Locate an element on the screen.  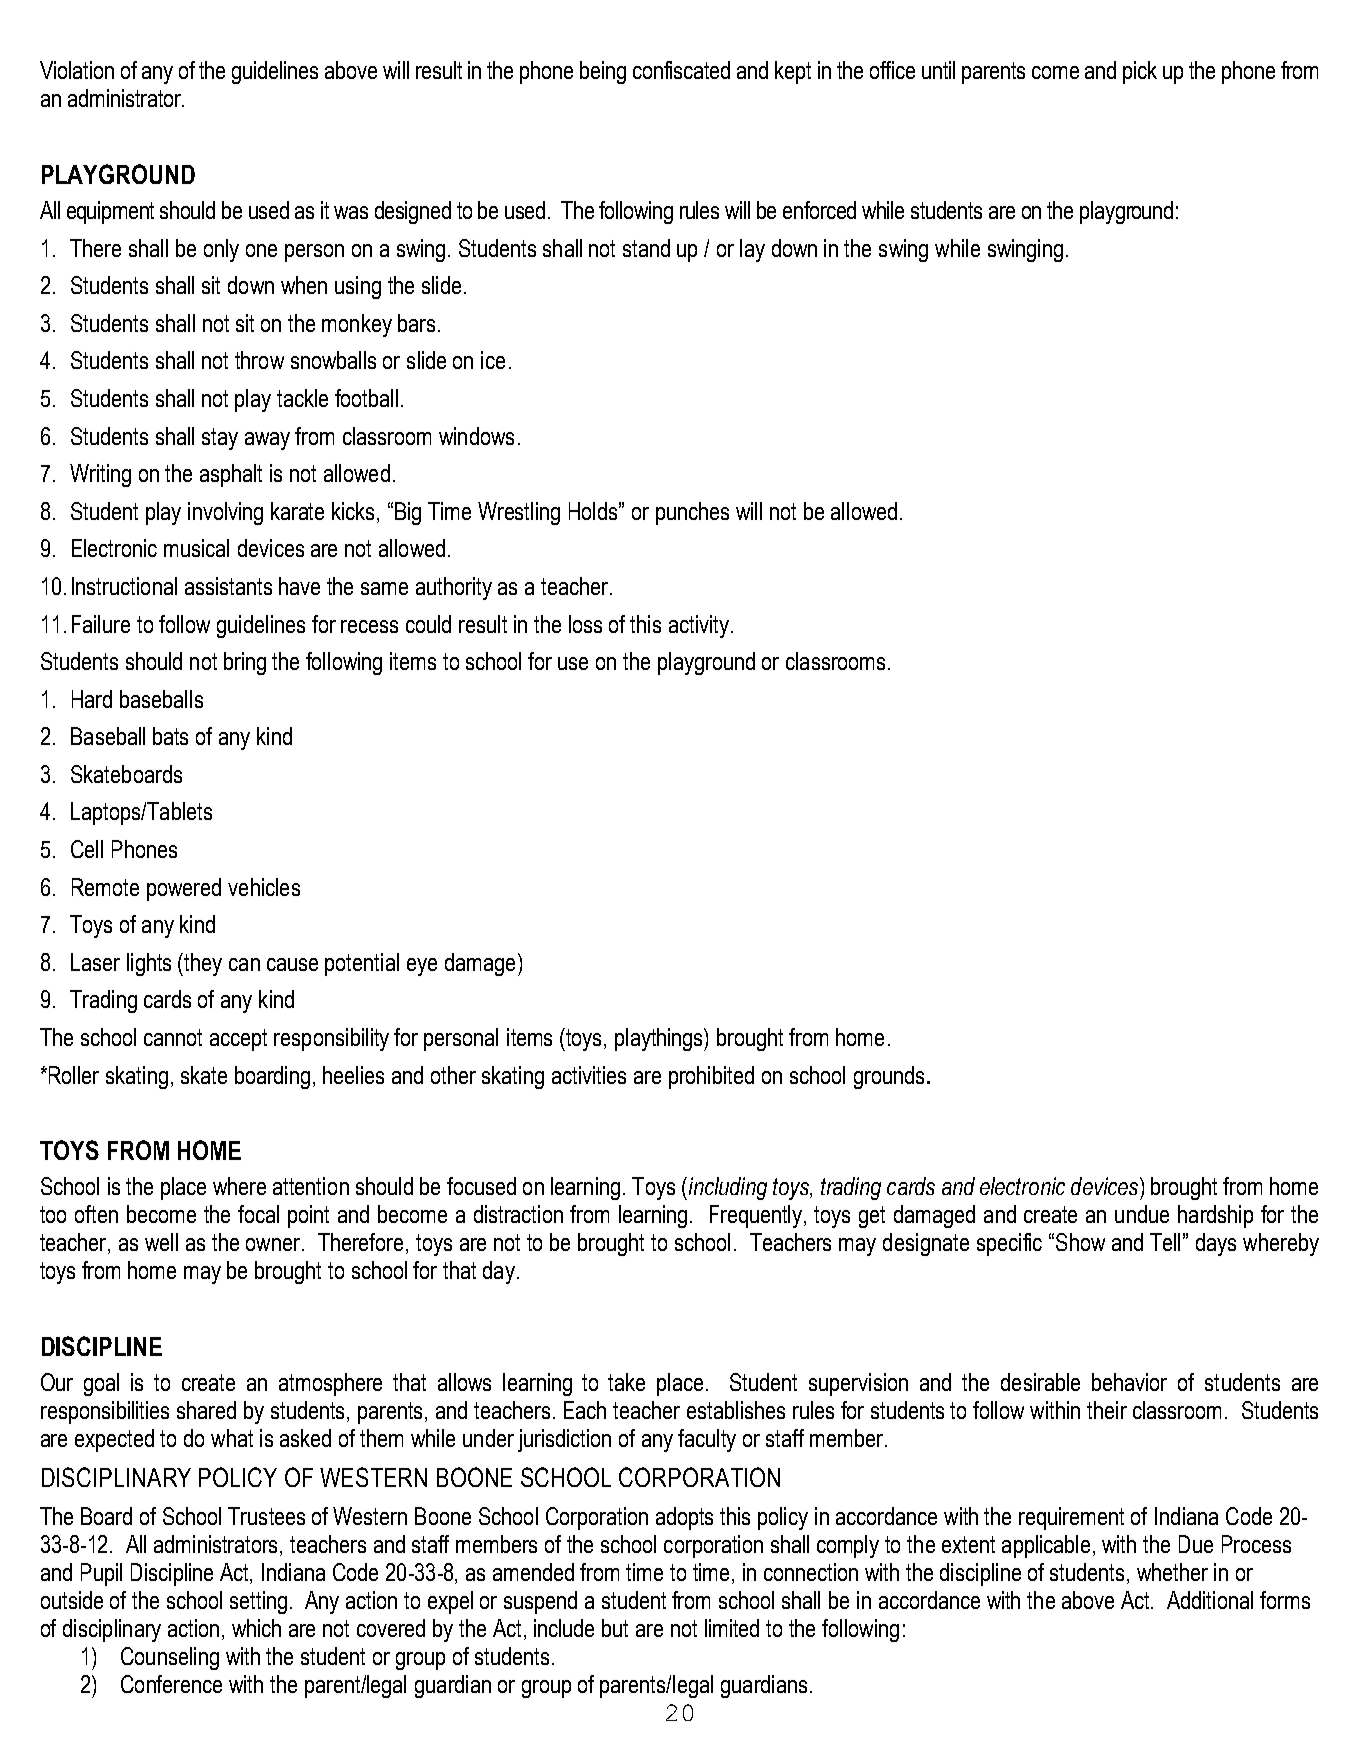
prohibited is located at coordinates (711, 1077).
